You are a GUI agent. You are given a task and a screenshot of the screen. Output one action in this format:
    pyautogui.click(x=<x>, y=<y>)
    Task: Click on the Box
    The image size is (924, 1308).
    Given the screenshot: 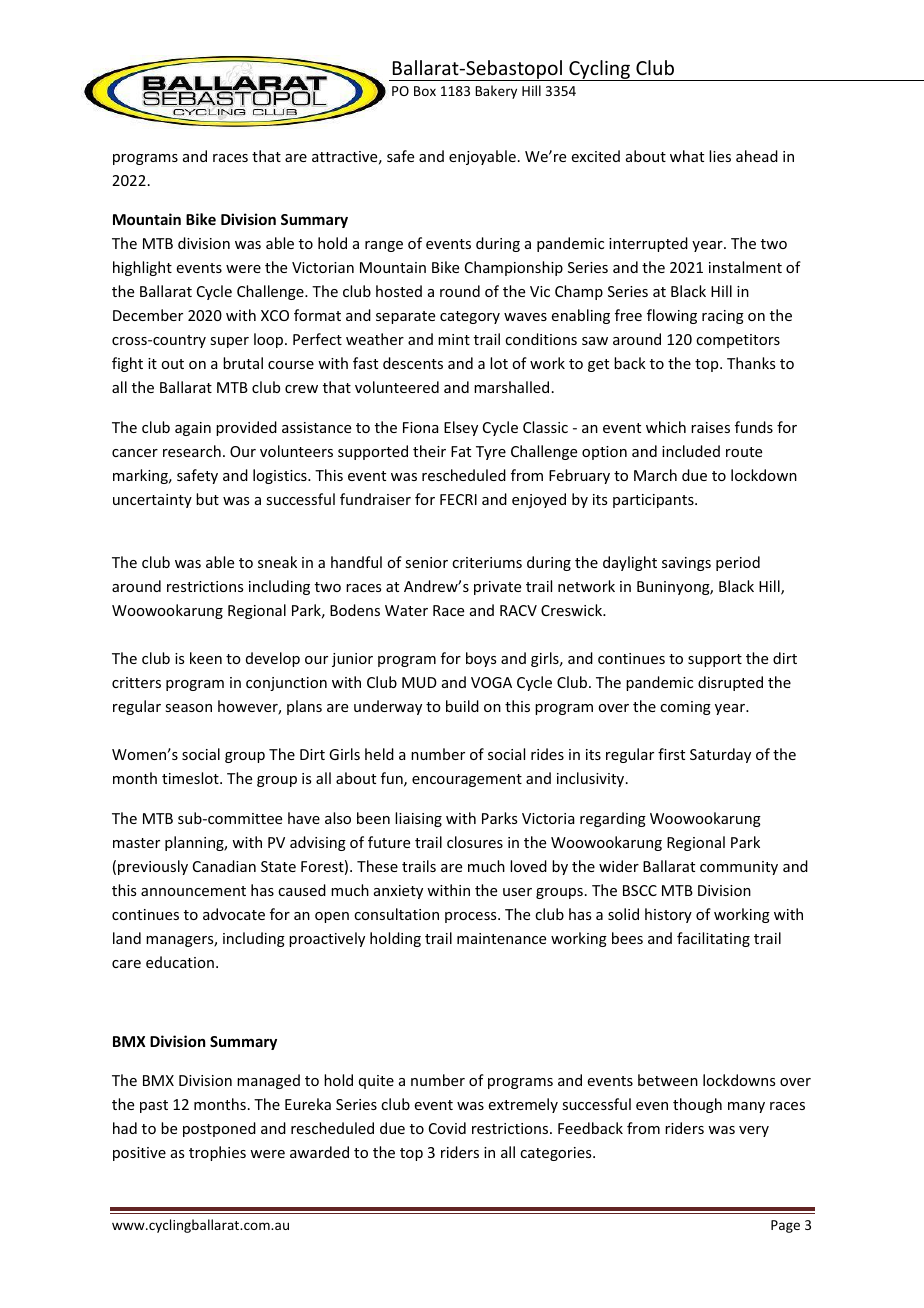 What is the action you would take?
    pyautogui.click(x=425, y=91)
